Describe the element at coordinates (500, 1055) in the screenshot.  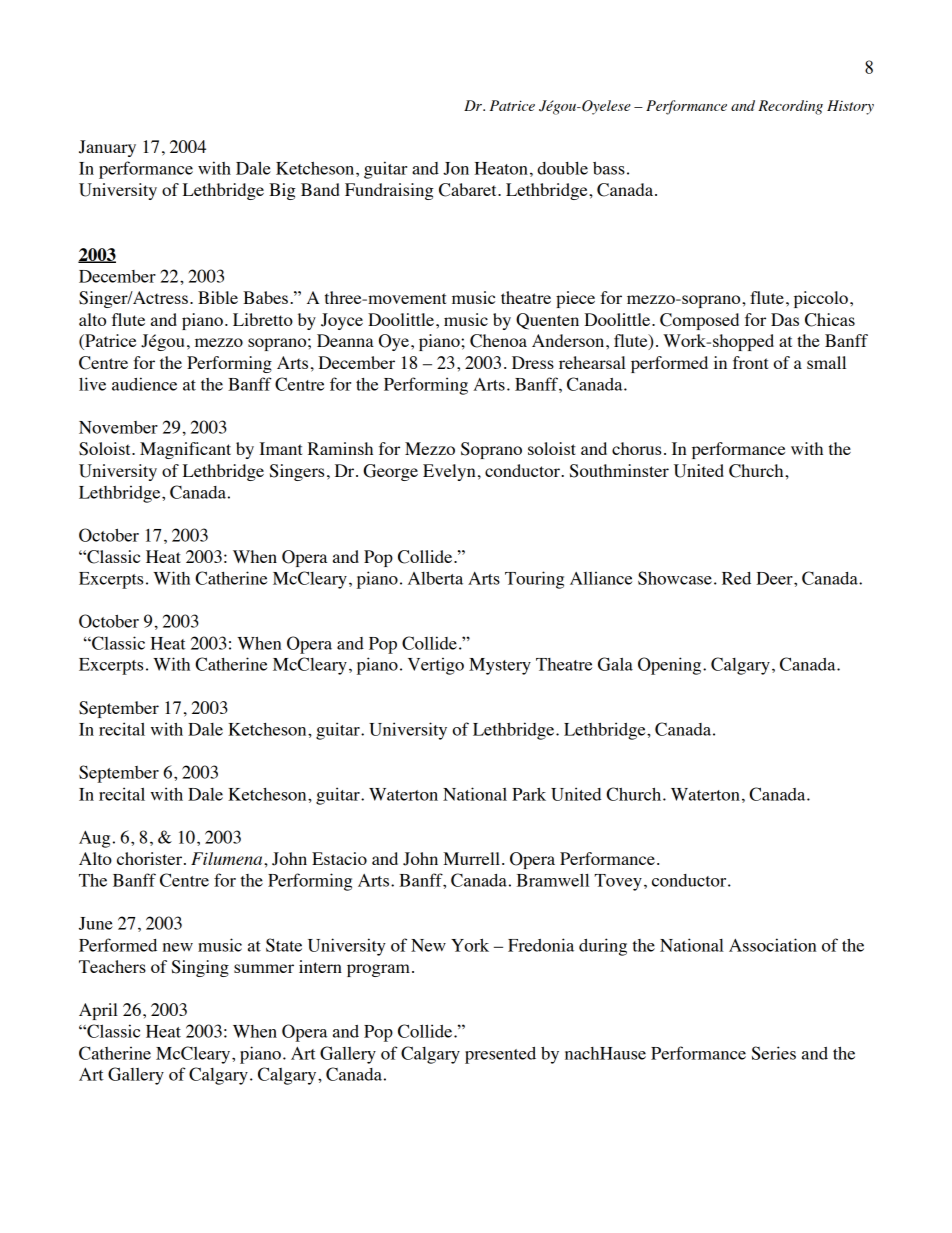
I see `presented` at that location.
